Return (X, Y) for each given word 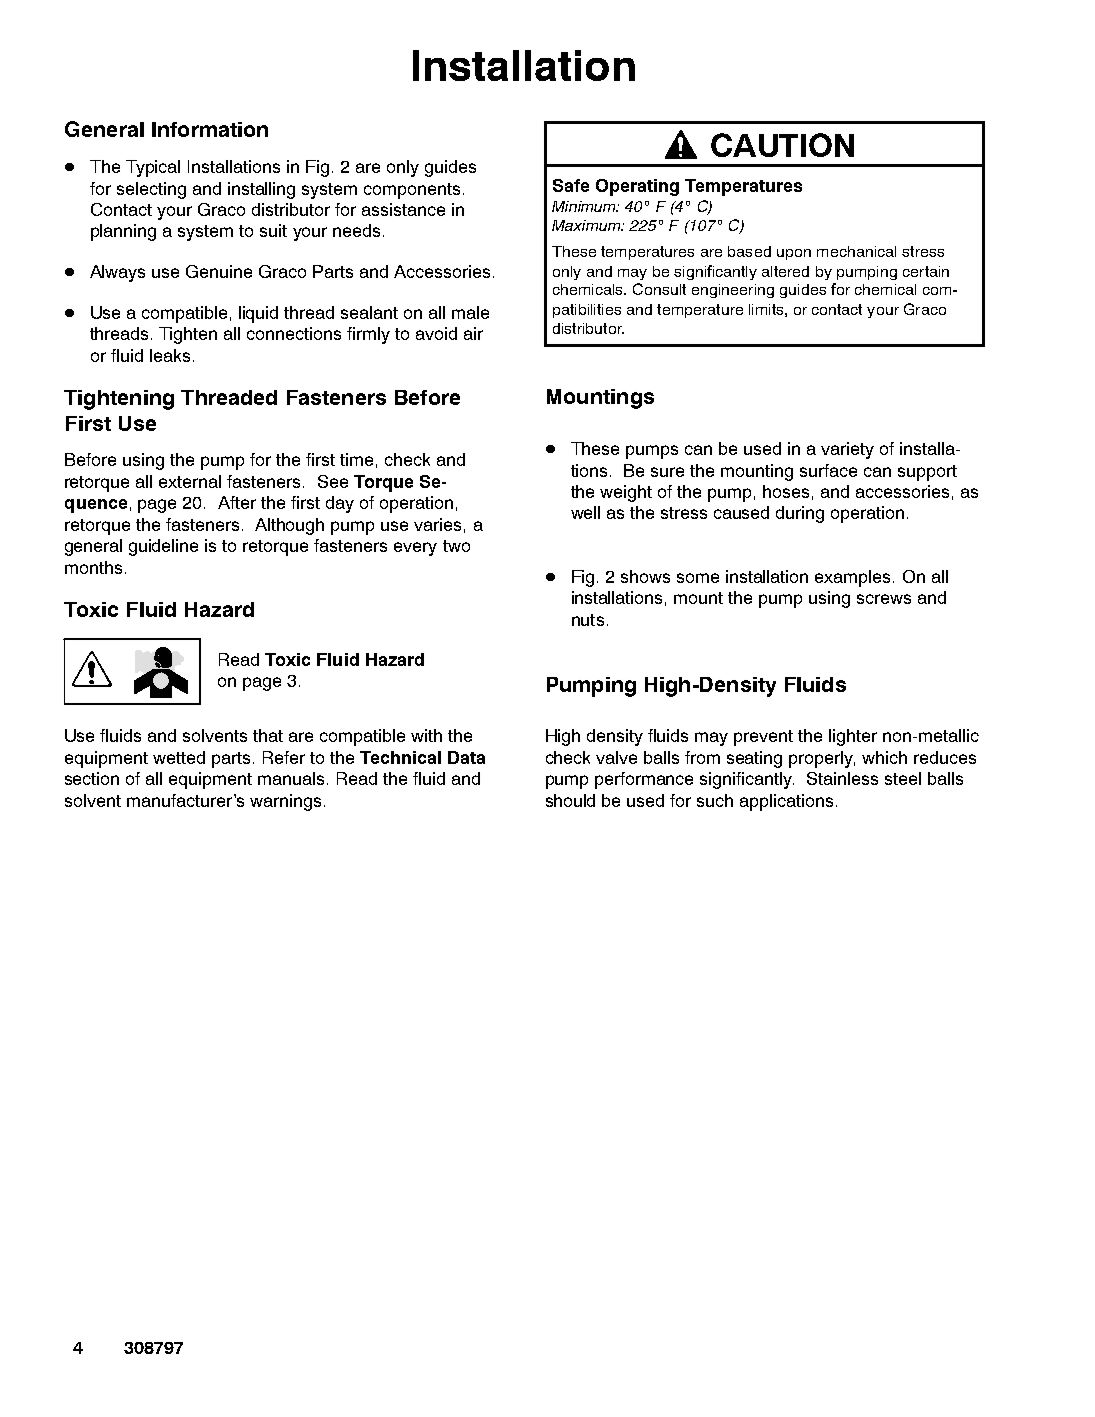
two (456, 546)
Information (210, 129)
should (570, 800)
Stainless (842, 778)
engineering (733, 291)
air (473, 333)
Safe (571, 185)
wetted (179, 757)
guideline (163, 547)
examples (852, 578)
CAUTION (782, 145)
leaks (170, 355)
